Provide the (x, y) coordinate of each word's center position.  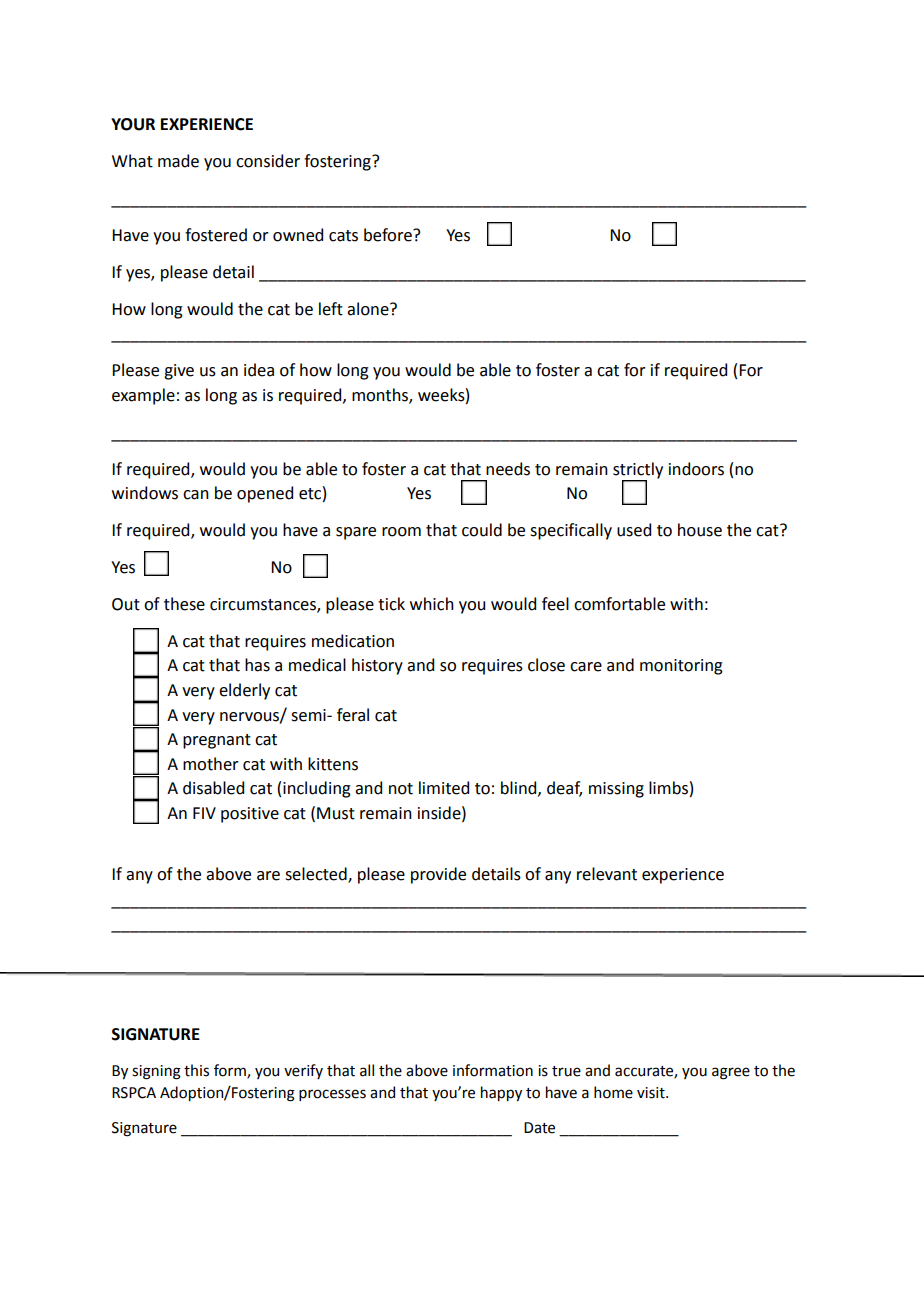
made (178, 161)
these (184, 604)
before (389, 235)
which (432, 604)
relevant (607, 874)
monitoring (681, 667)
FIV (204, 813)
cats (343, 236)
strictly (638, 470)
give (179, 372)
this (196, 1070)
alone (369, 309)
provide (438, 875)
